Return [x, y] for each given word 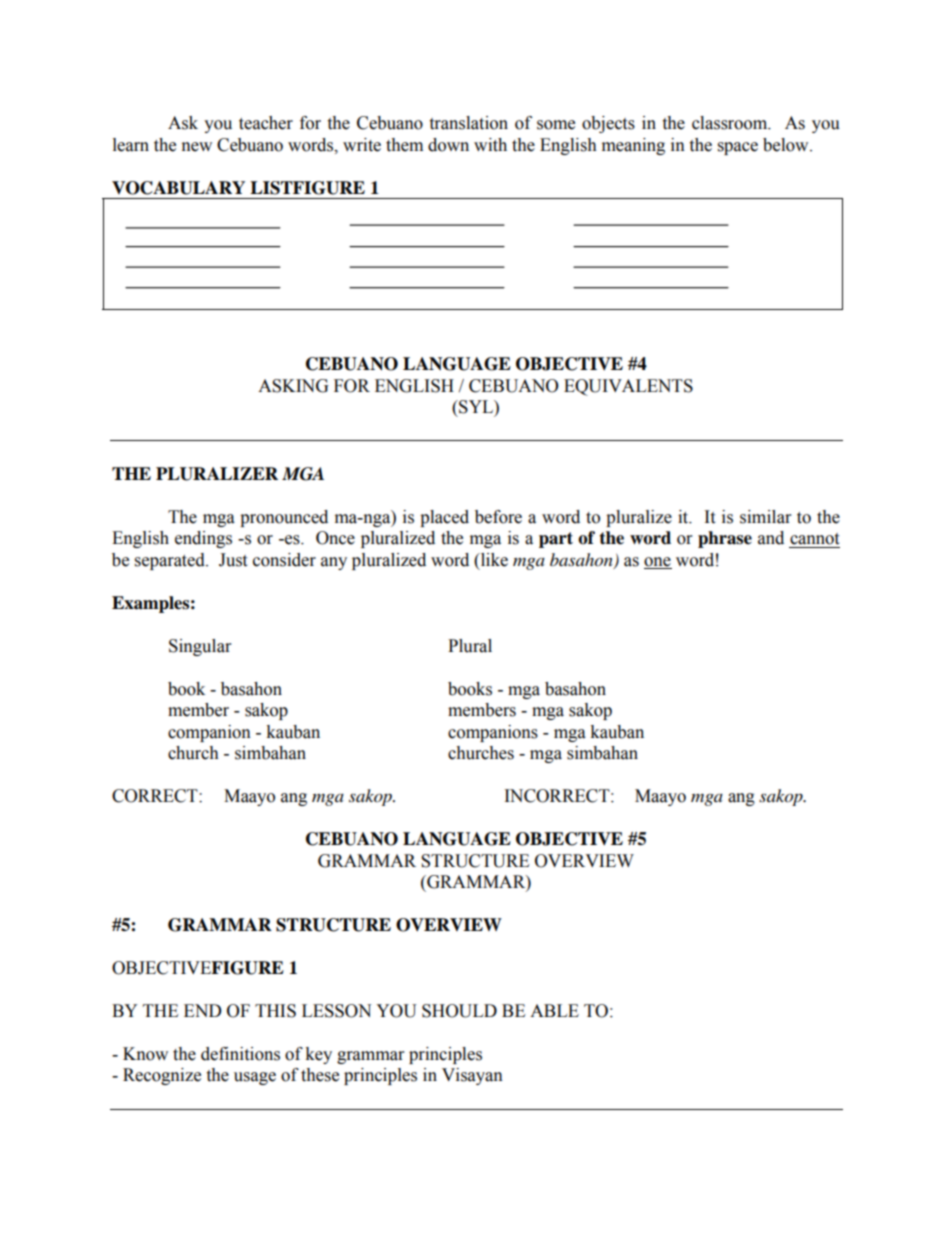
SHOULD [459, 1011]
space [738, 148]
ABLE [554, 1010]
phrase [725, 539]
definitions [240, 1054]
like [493, 560]
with [490, 145]
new [197, 147]
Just [233, 560]
